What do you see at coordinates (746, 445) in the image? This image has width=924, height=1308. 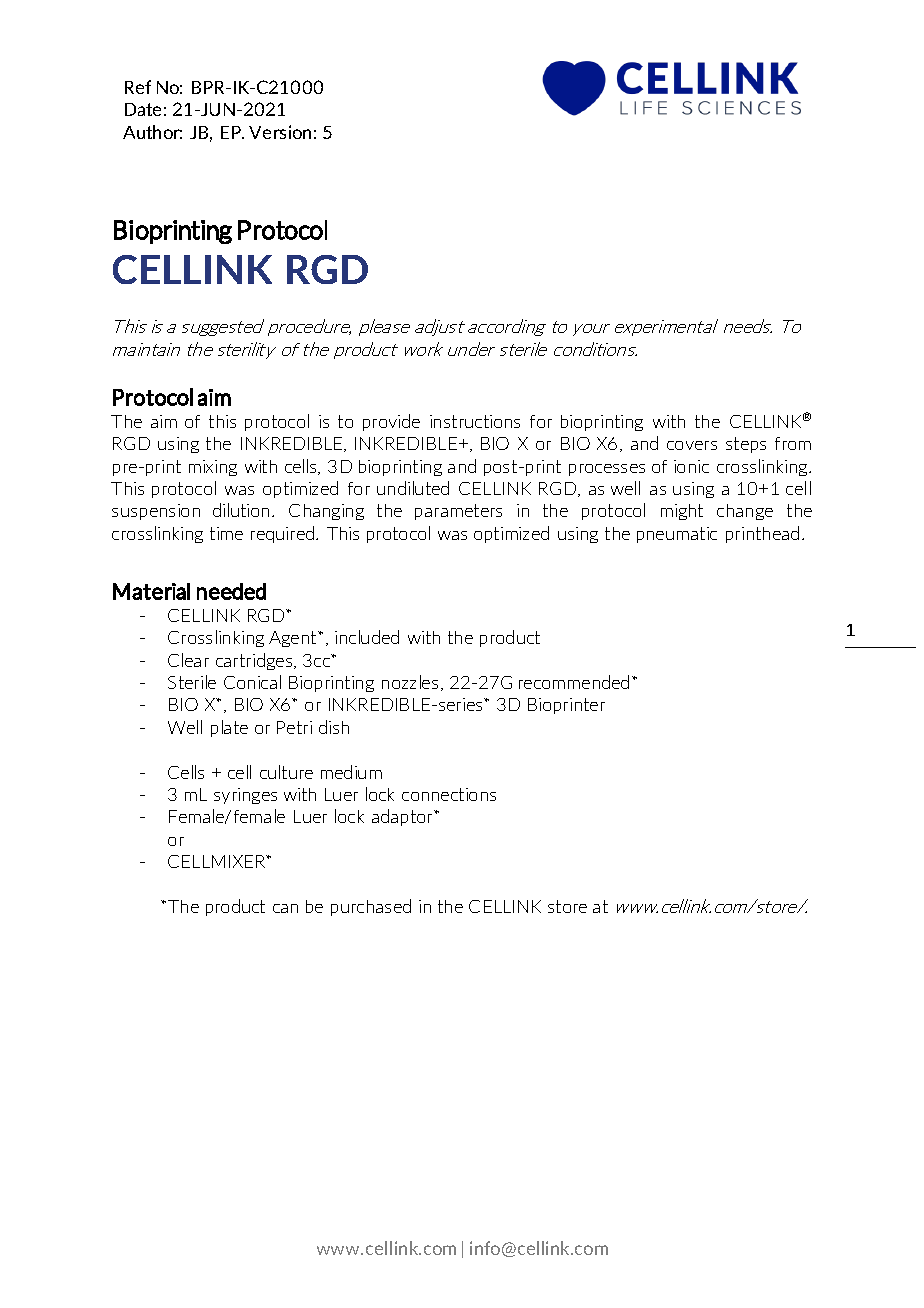 I see `steps` at bounding box center [746, 445].
